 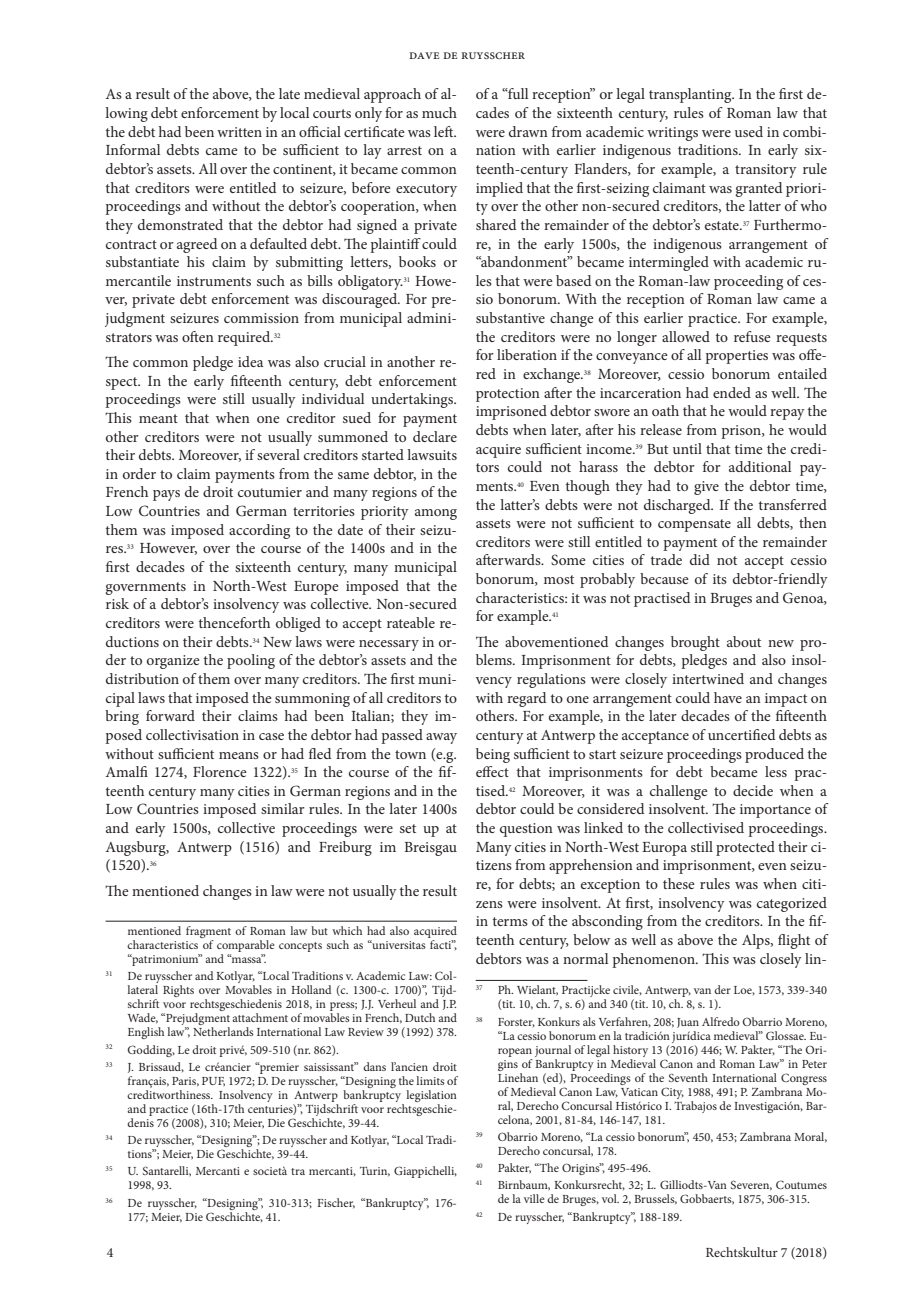 I want to click on terms, so click(x=510, y=921).
